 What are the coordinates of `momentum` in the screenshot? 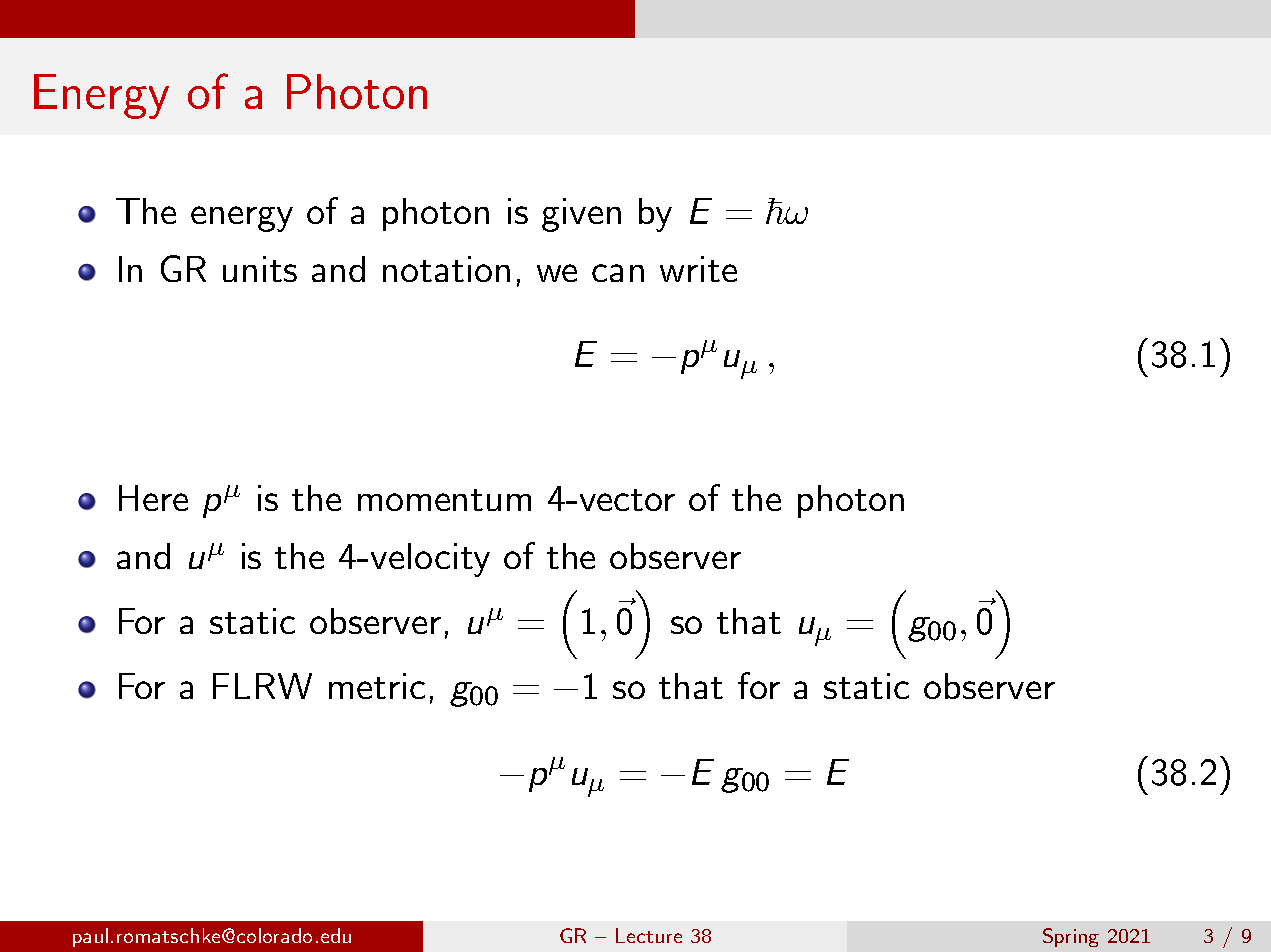 It's located at (444, 500).
